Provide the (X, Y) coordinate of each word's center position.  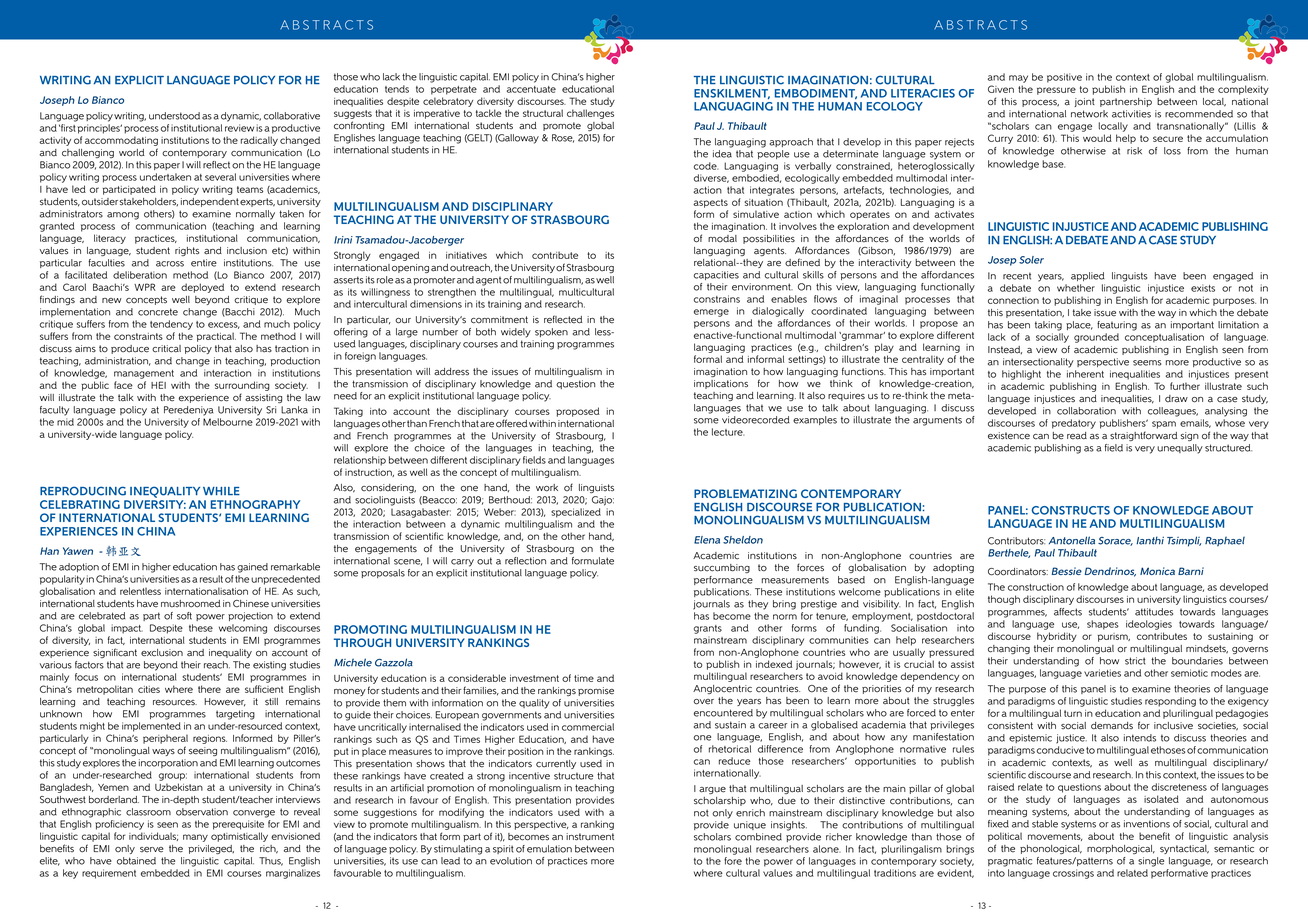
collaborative (292, 116)
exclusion (162, 653)
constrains (717, 299)
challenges (590, 114)
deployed (202, 288)
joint (1084, 102)
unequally (1180, 449)
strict (1135, 661)
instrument (590, 837)
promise (596, 691)
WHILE (221, 491)
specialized (576, 513)
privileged (211, 849)
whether (1076, 288)
